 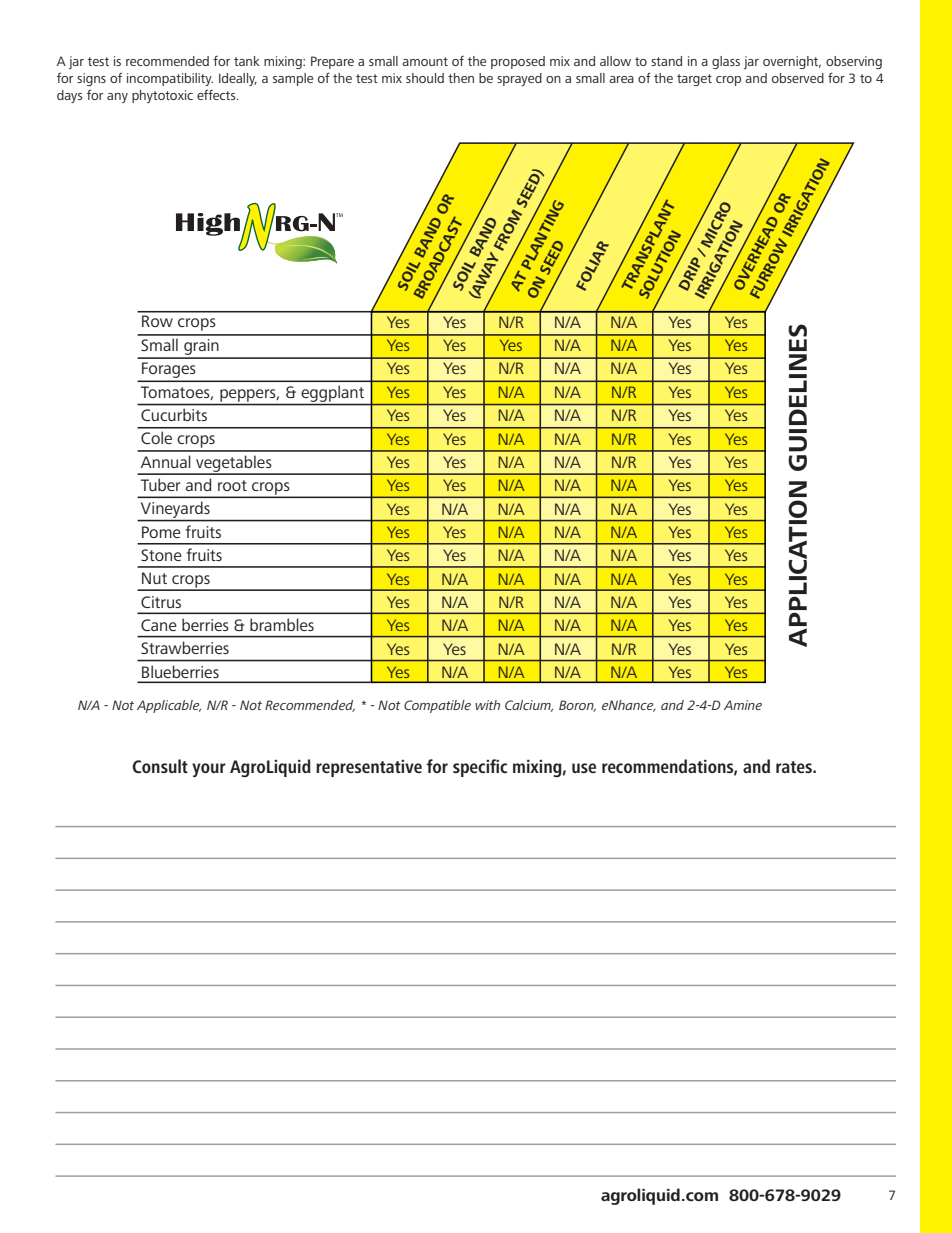 What do you see at coordinates (170, 79) in the document?
I see `incompatibility` at bounding box center [170, 79].
